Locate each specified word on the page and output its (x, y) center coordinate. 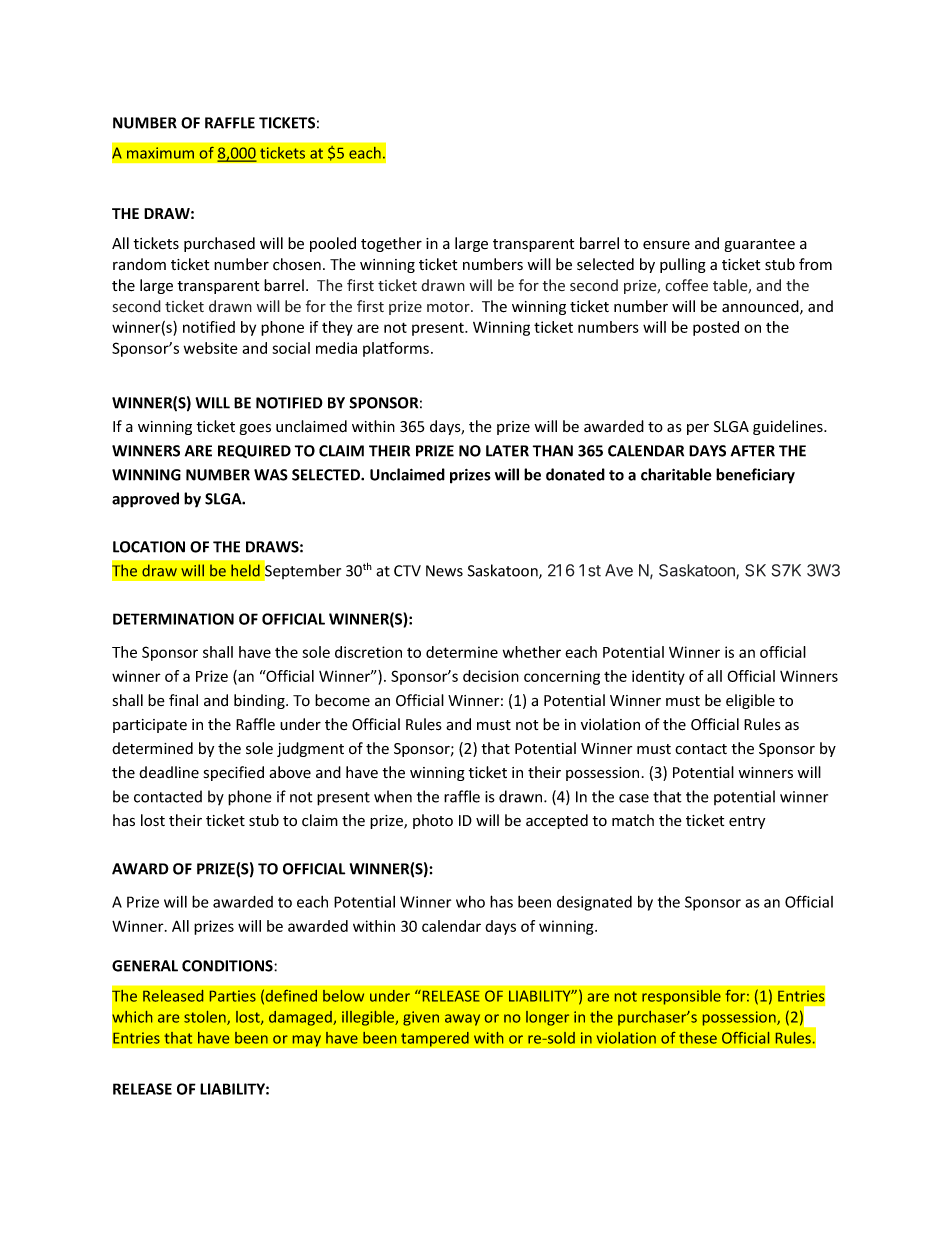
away (462, 1020)
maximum (160, 153)
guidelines (789, 427)
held (245, 570)
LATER (507, 451)
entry (747, 822)
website (210, 348)
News (444, 571)
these (698, 1038)
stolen (206, 1018)
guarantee (760, 245)
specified (234, 773)
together (391, 244)
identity (658, 677)
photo (433, 821)
